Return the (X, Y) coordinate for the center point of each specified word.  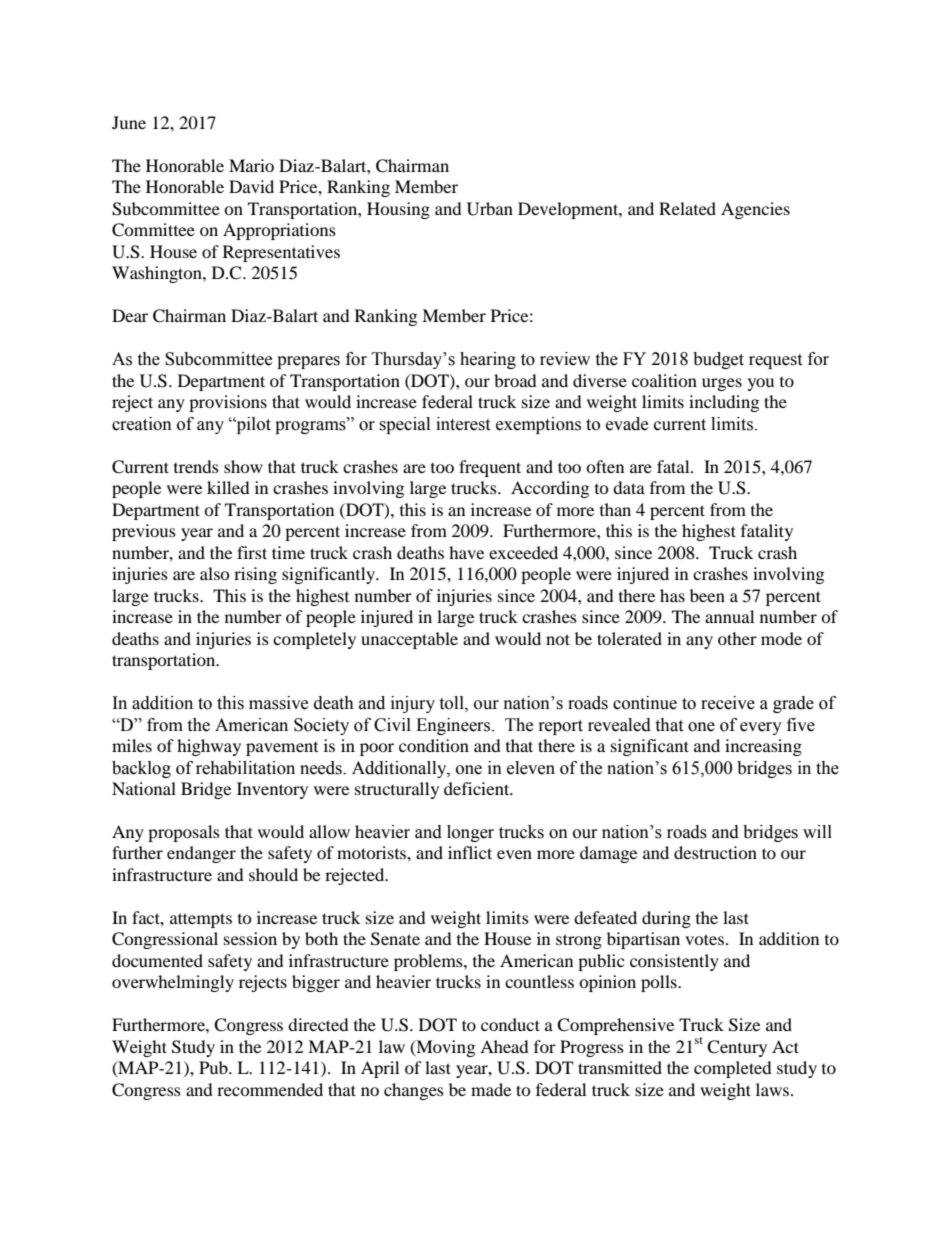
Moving (444, 1048)
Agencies (755, 210)
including (724, 403)
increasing (763, 747)
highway (209, 747)
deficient (478, 788)
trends (196, 466)
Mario (251, 165)
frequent (490, 468)
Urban (490, 209)
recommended (270, 1089)
